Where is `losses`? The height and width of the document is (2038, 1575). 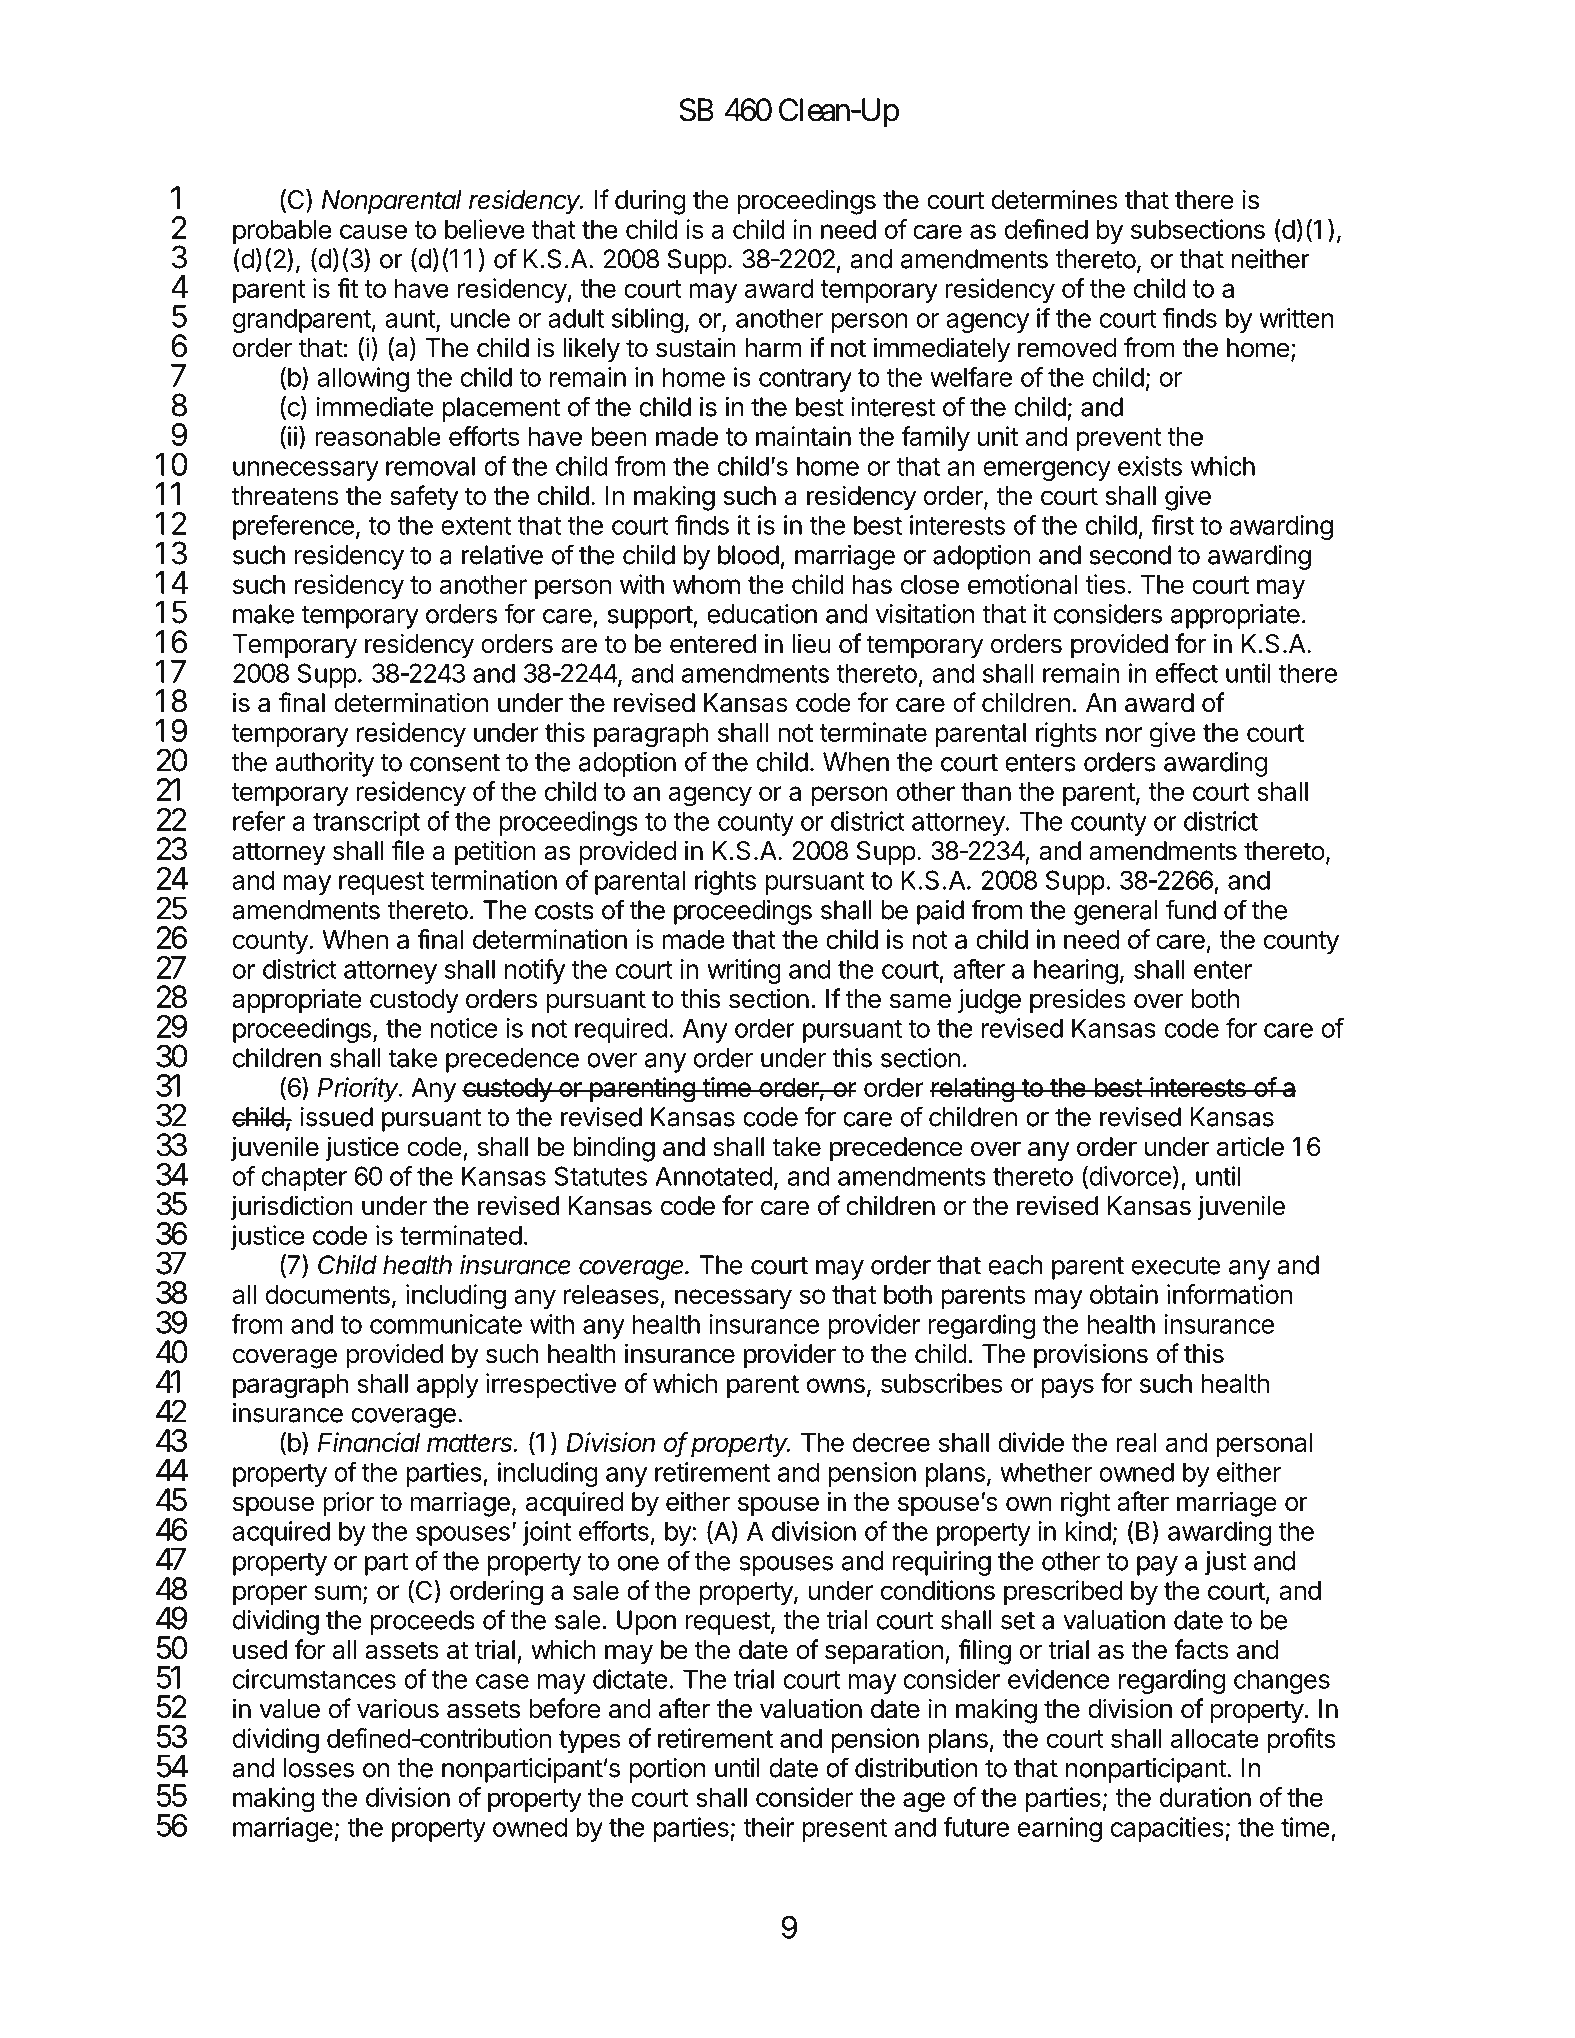 losses is located at coordinates (318, 1768).
